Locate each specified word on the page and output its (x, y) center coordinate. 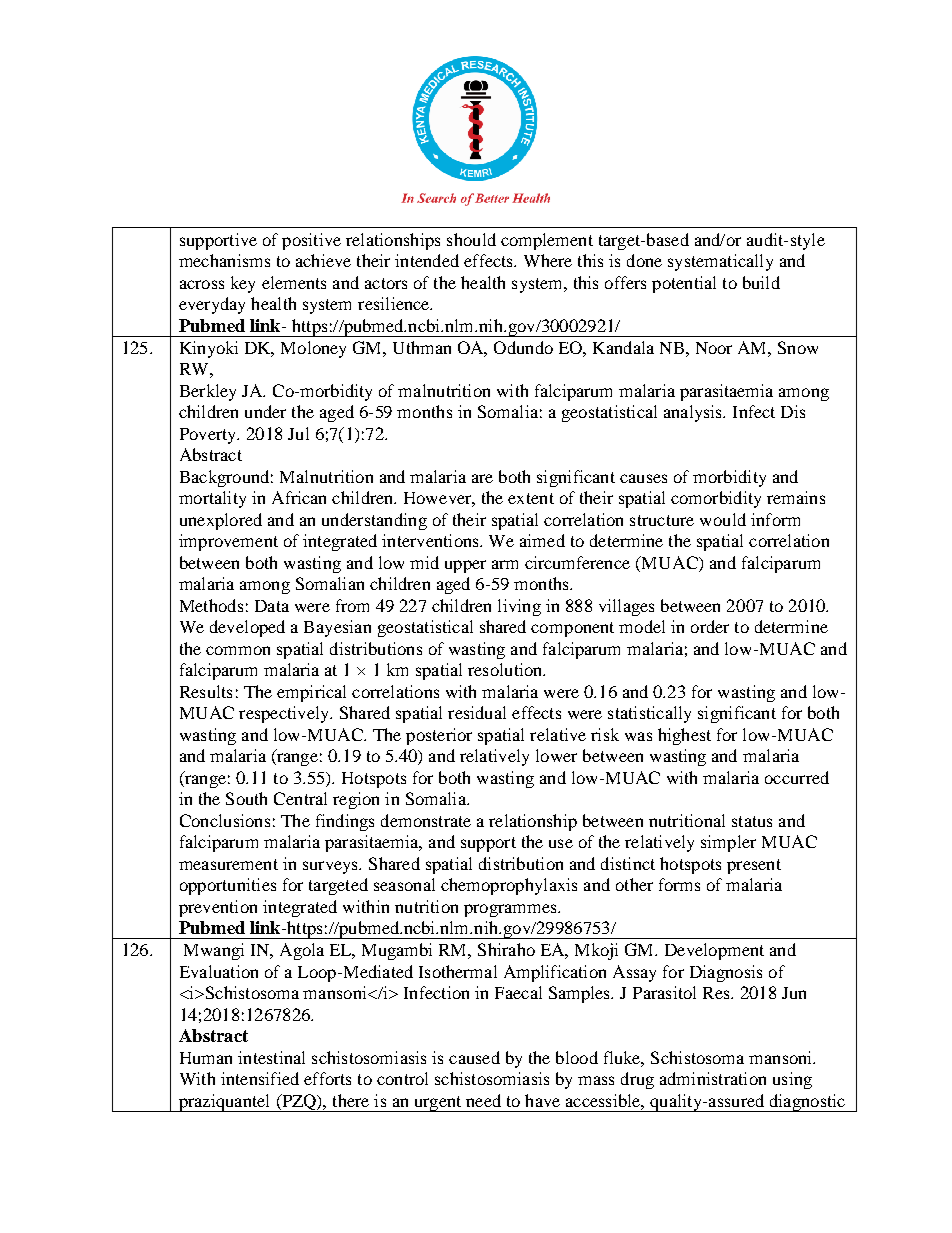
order (710, 626)
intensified (260, 1078)
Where (548, 260)
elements (294, 282)
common (238, 650)
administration (713, 1078)
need (483, 1100)
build (761, 282)
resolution (506, 669)
